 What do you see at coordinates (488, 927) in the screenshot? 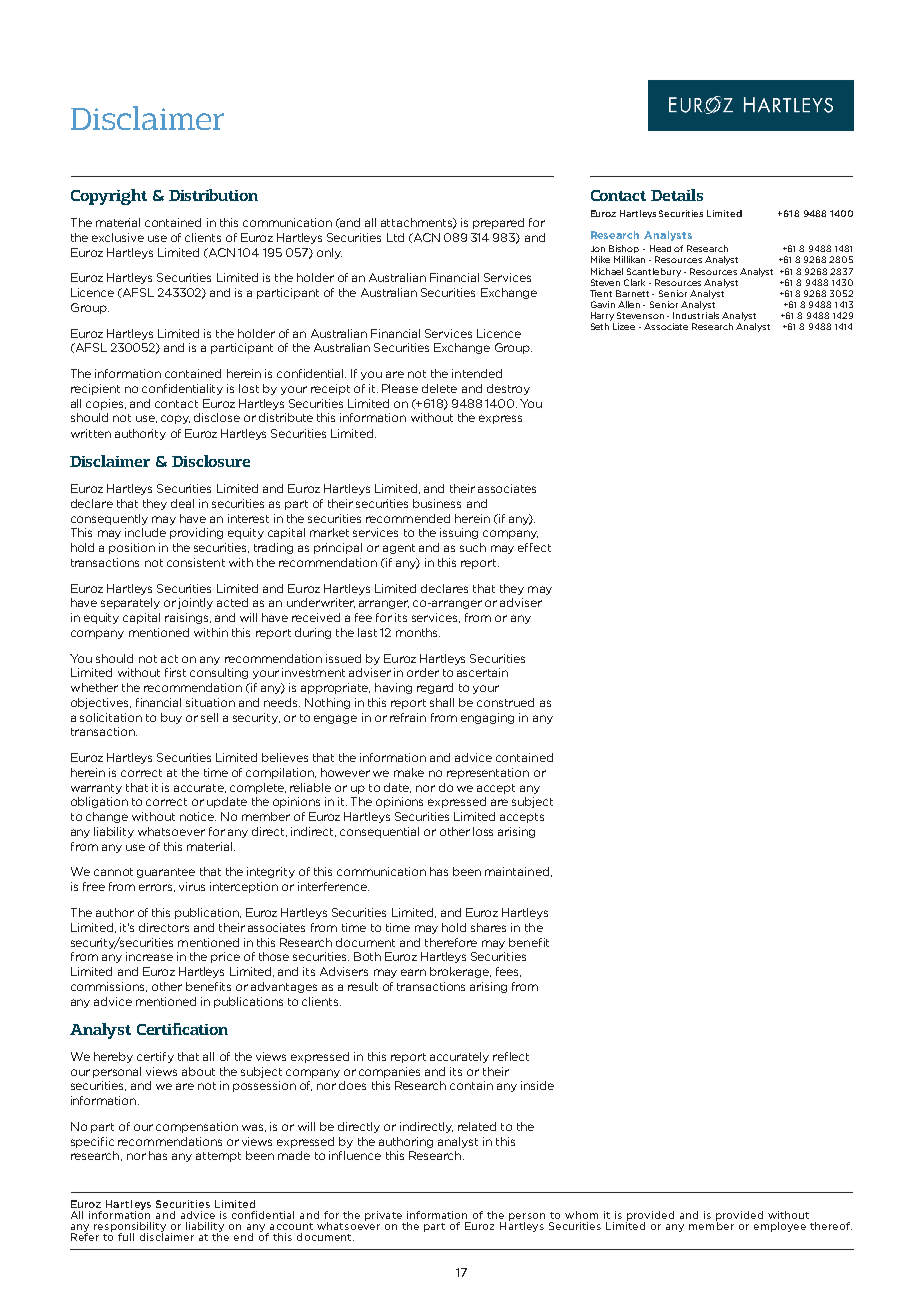
I see `shares` at bounding box center [488, 927].
